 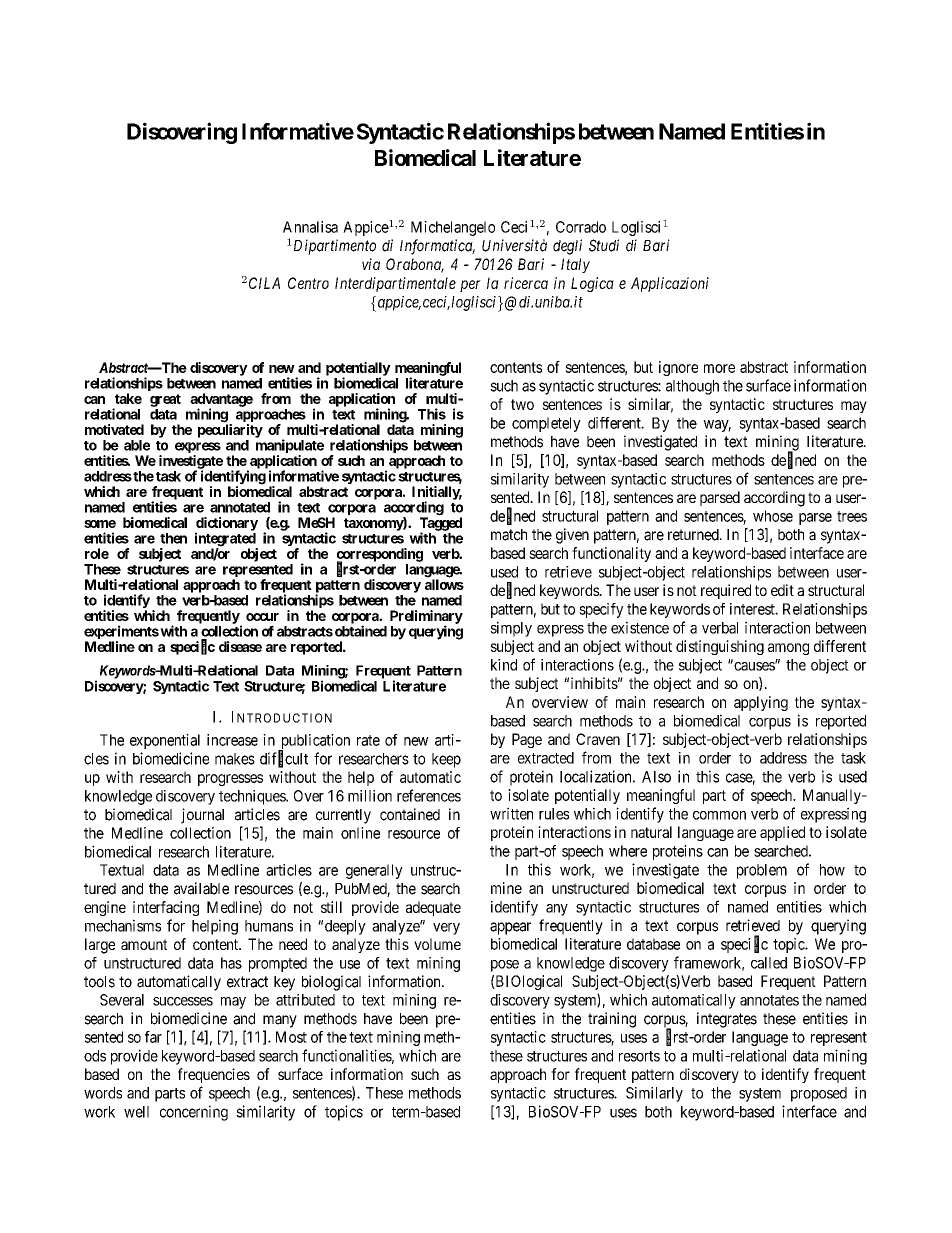 I want to click on Michelangelo, so click(x=453, y=228).
